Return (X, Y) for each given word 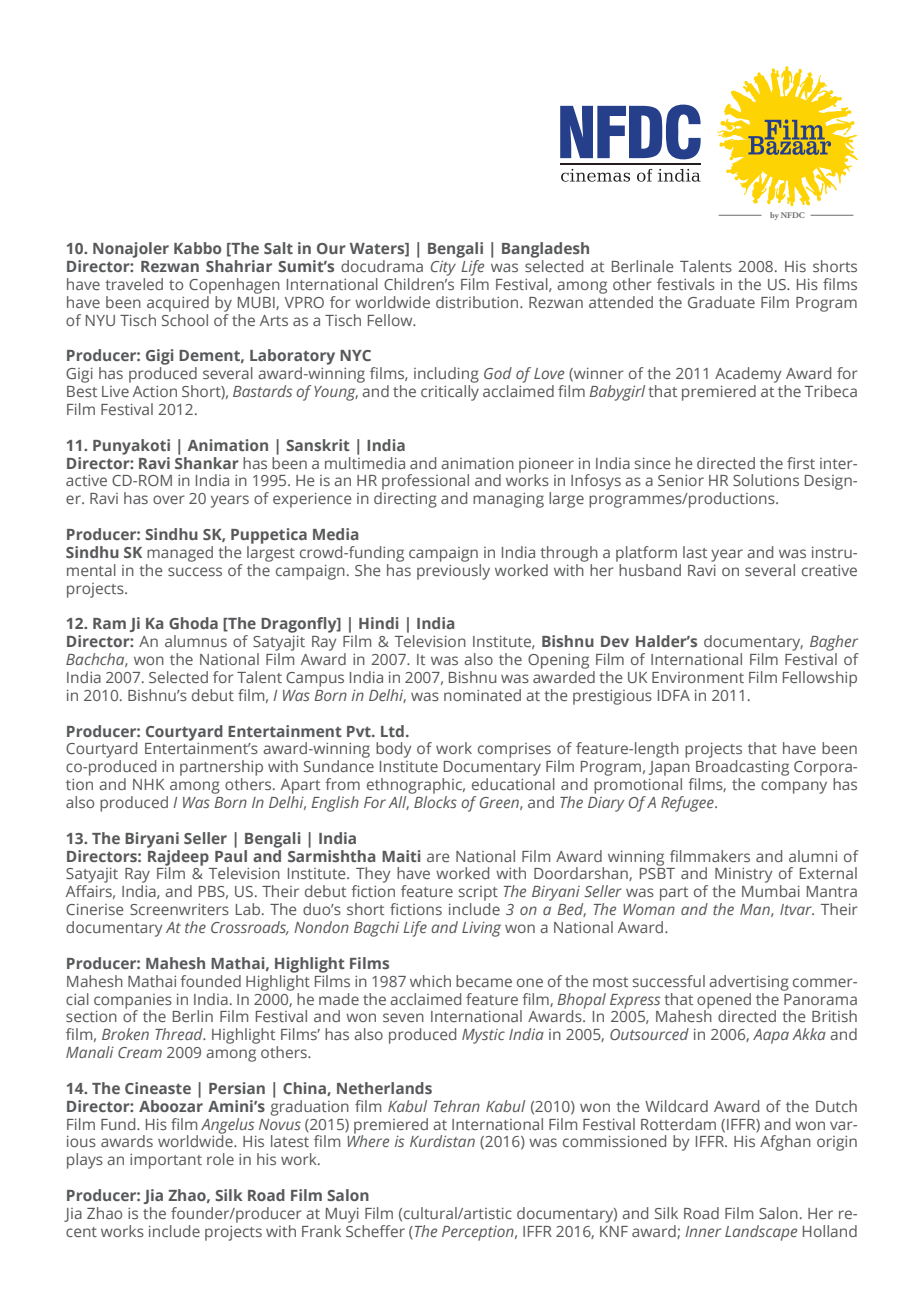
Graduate (721, 302)
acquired (179, 302)
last (695, 552)
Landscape (761, 1233)
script (478, 895)
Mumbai (771, 891)
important (166, 1161)
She (368, 570)
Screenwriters (179, 909)
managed (180, 554)
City (443, 268)
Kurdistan (442, 1141)
